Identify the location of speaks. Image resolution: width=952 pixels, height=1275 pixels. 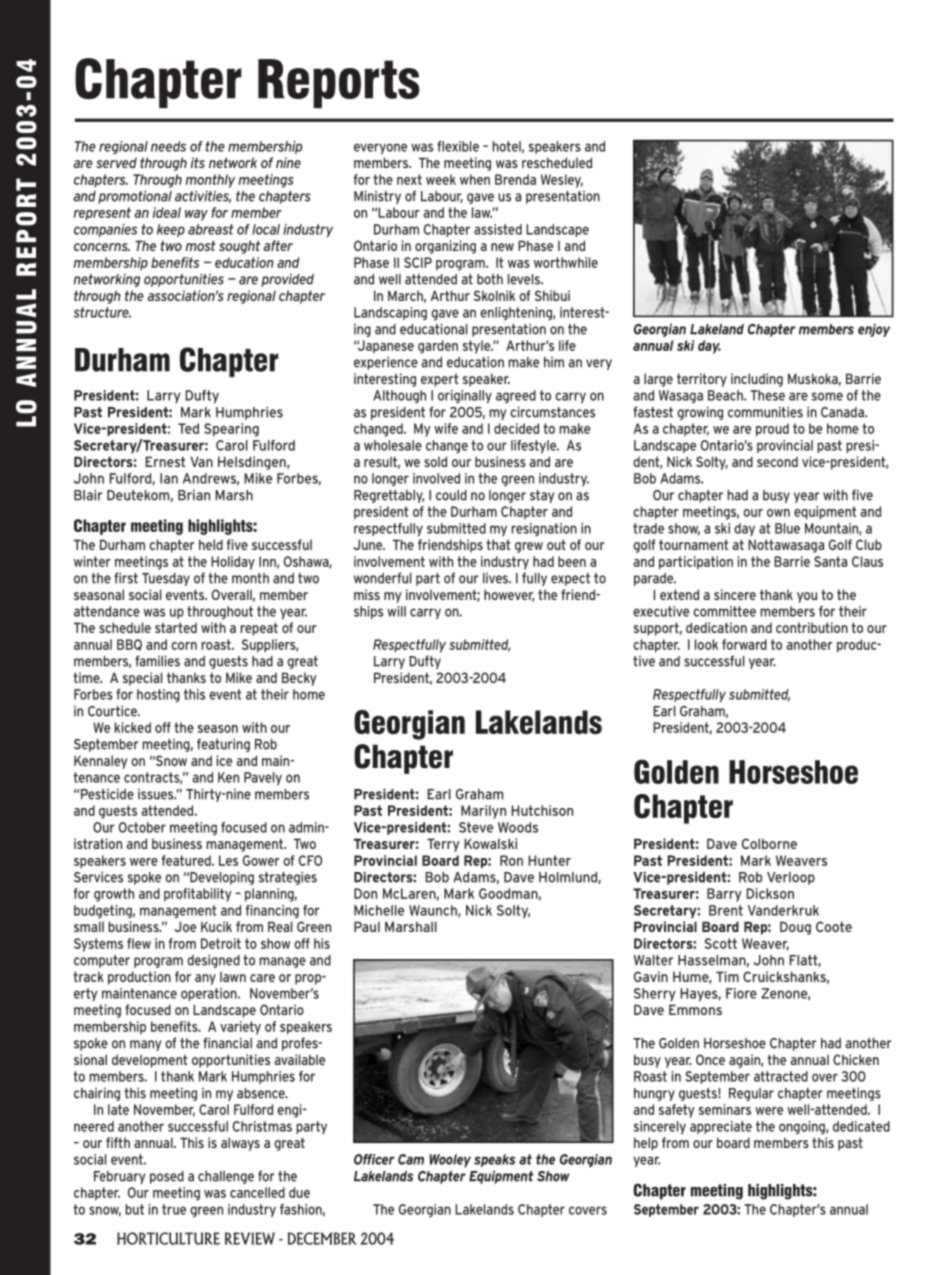
(494, 1160).
